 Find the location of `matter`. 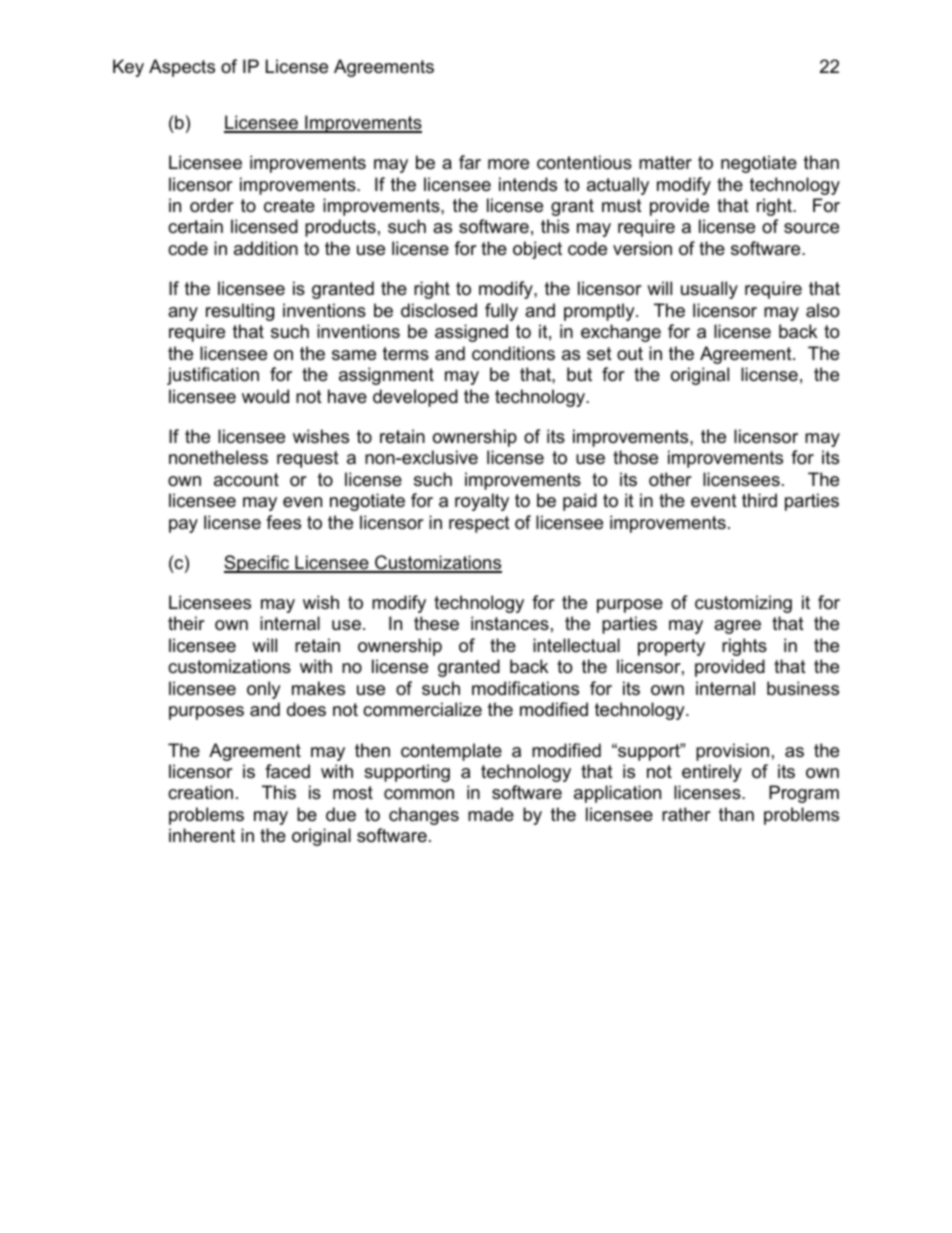

matter is located at coordinates (665, 162).
